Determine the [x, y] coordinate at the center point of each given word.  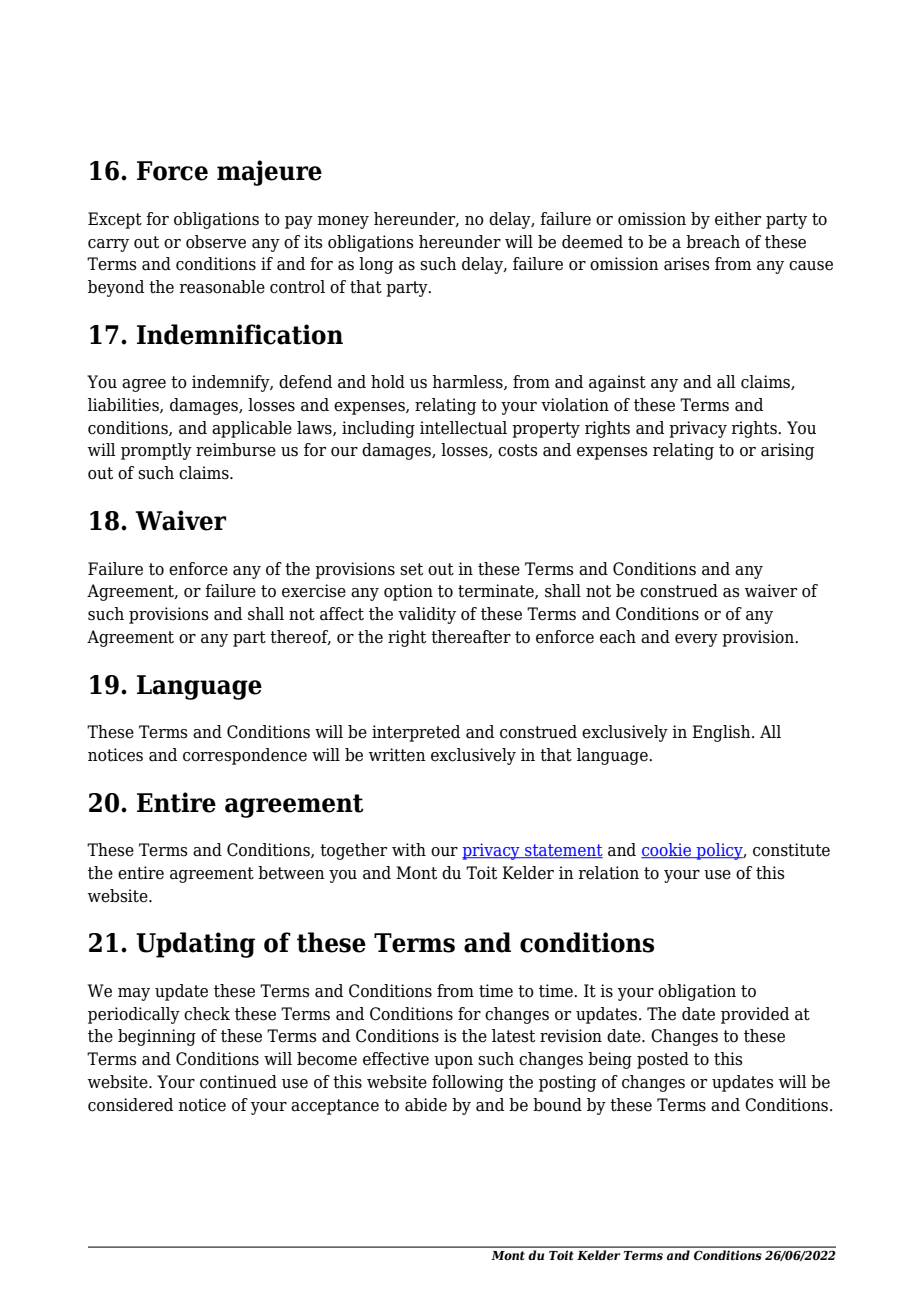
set [411, 569]
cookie [667, 850]
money [343, 222]
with [409, 850]
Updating [195, 945]
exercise [314, 591]
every [696, 640]
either [738, 219]
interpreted [416, 733]
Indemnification [240, 334]
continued [238, 1082]
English [722, 733]
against [617, 383]
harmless [468, 382]
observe [216, 242]
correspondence [245, 756]
